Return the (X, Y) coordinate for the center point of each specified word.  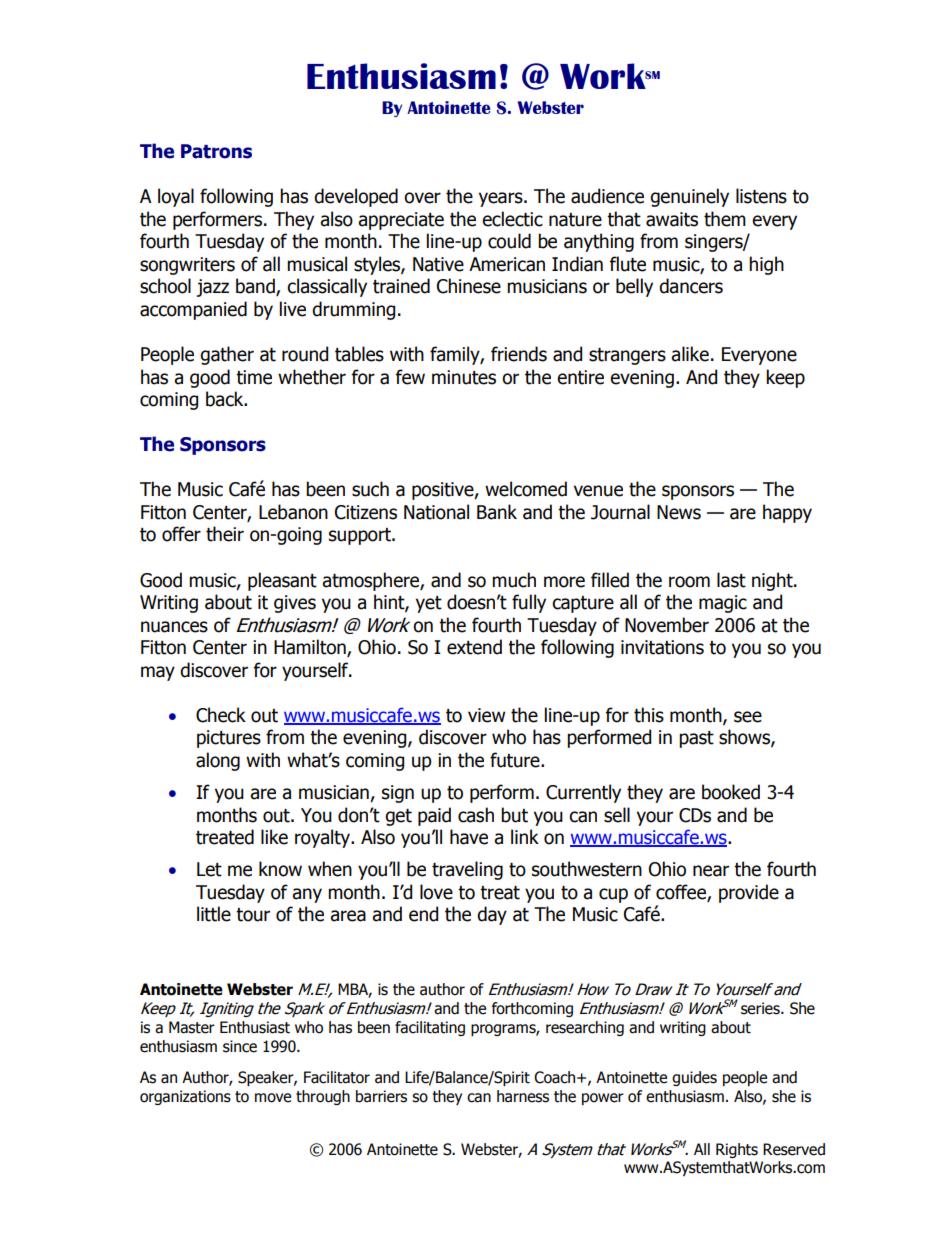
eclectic (512, 219)
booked (731, 792)
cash (476, 815)
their (225, 534)
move (273, 1098)
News (679, 512)
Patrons (216, 151)
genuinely (689, 197)
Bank (497, 512)
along (218, 761)
